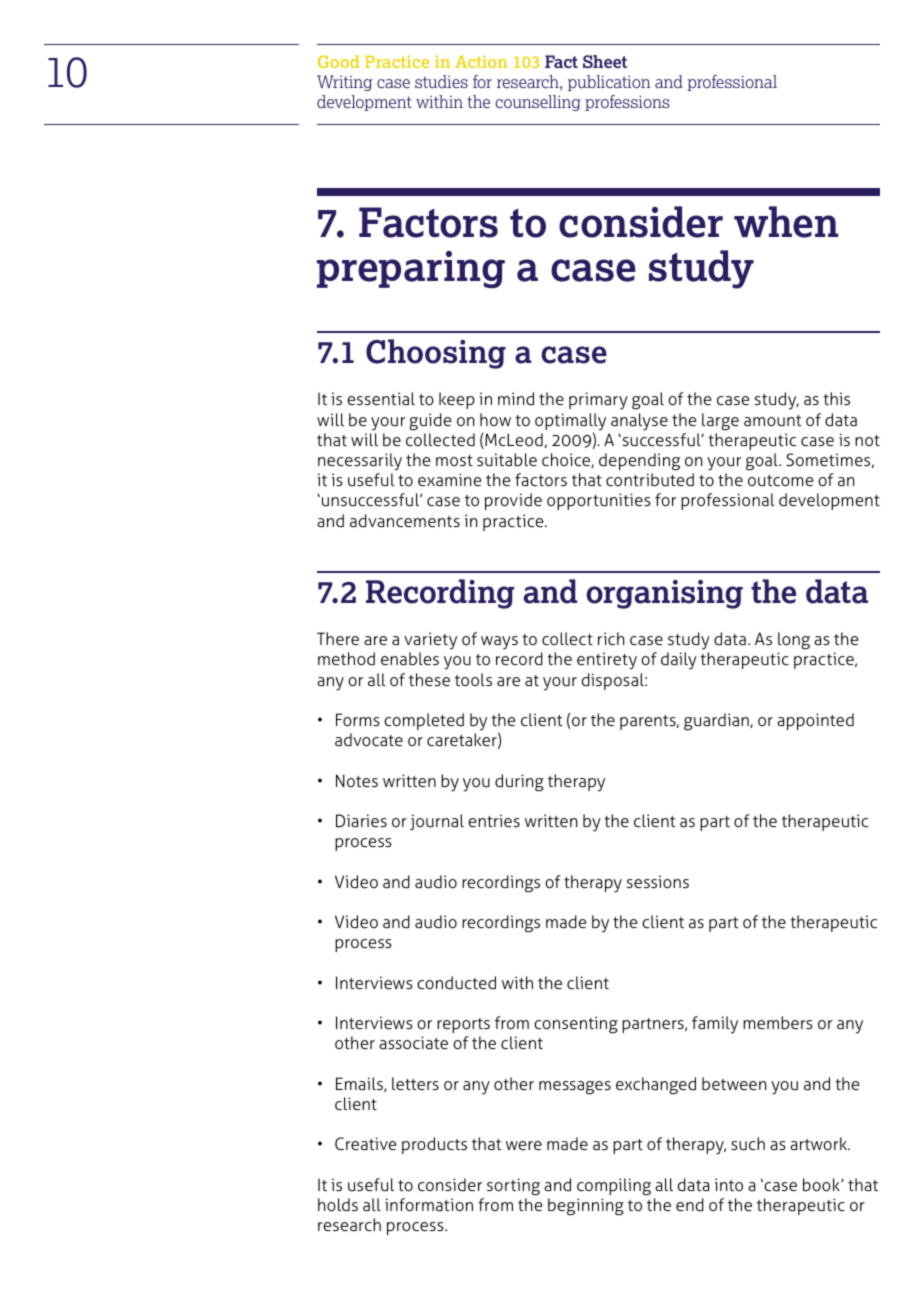 This screenshot has width=924, height=1308. Describe the element at coordinates (786, 222) in the screenshot. I see `when` at that location.
